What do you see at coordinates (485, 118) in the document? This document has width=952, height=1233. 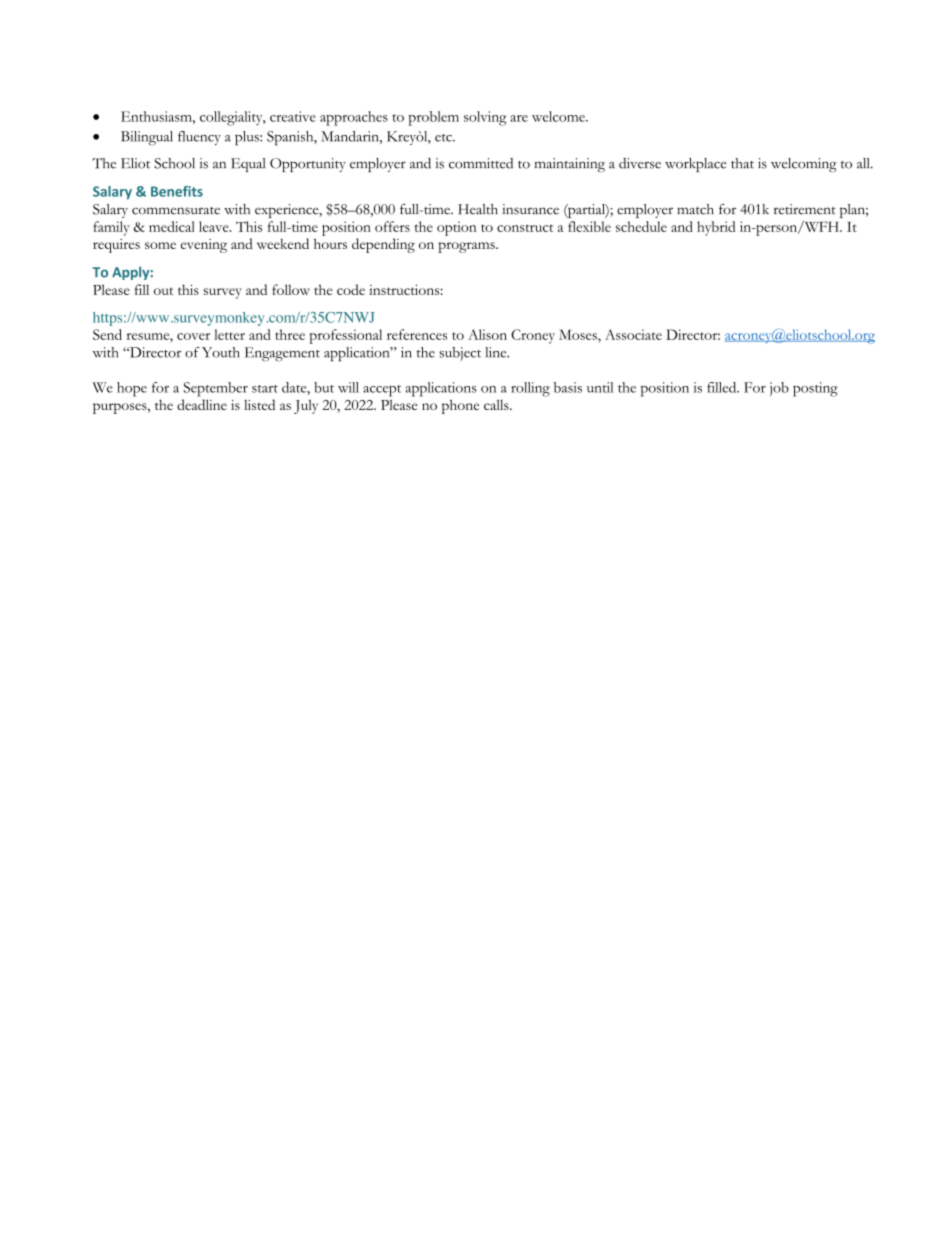 I see `solving` at bounding box center [485, 118].
